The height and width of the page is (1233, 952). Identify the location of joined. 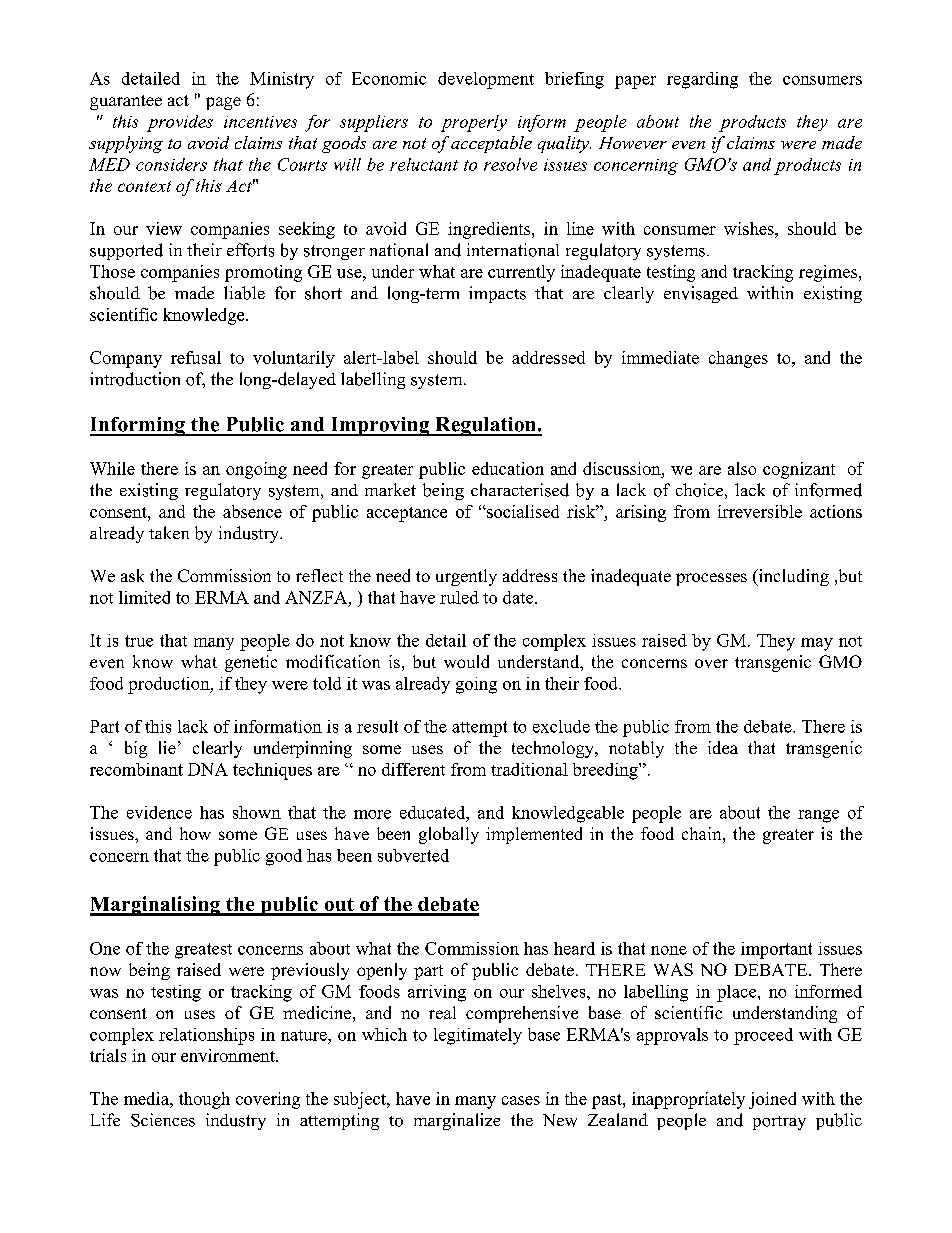
(772, 1100).
